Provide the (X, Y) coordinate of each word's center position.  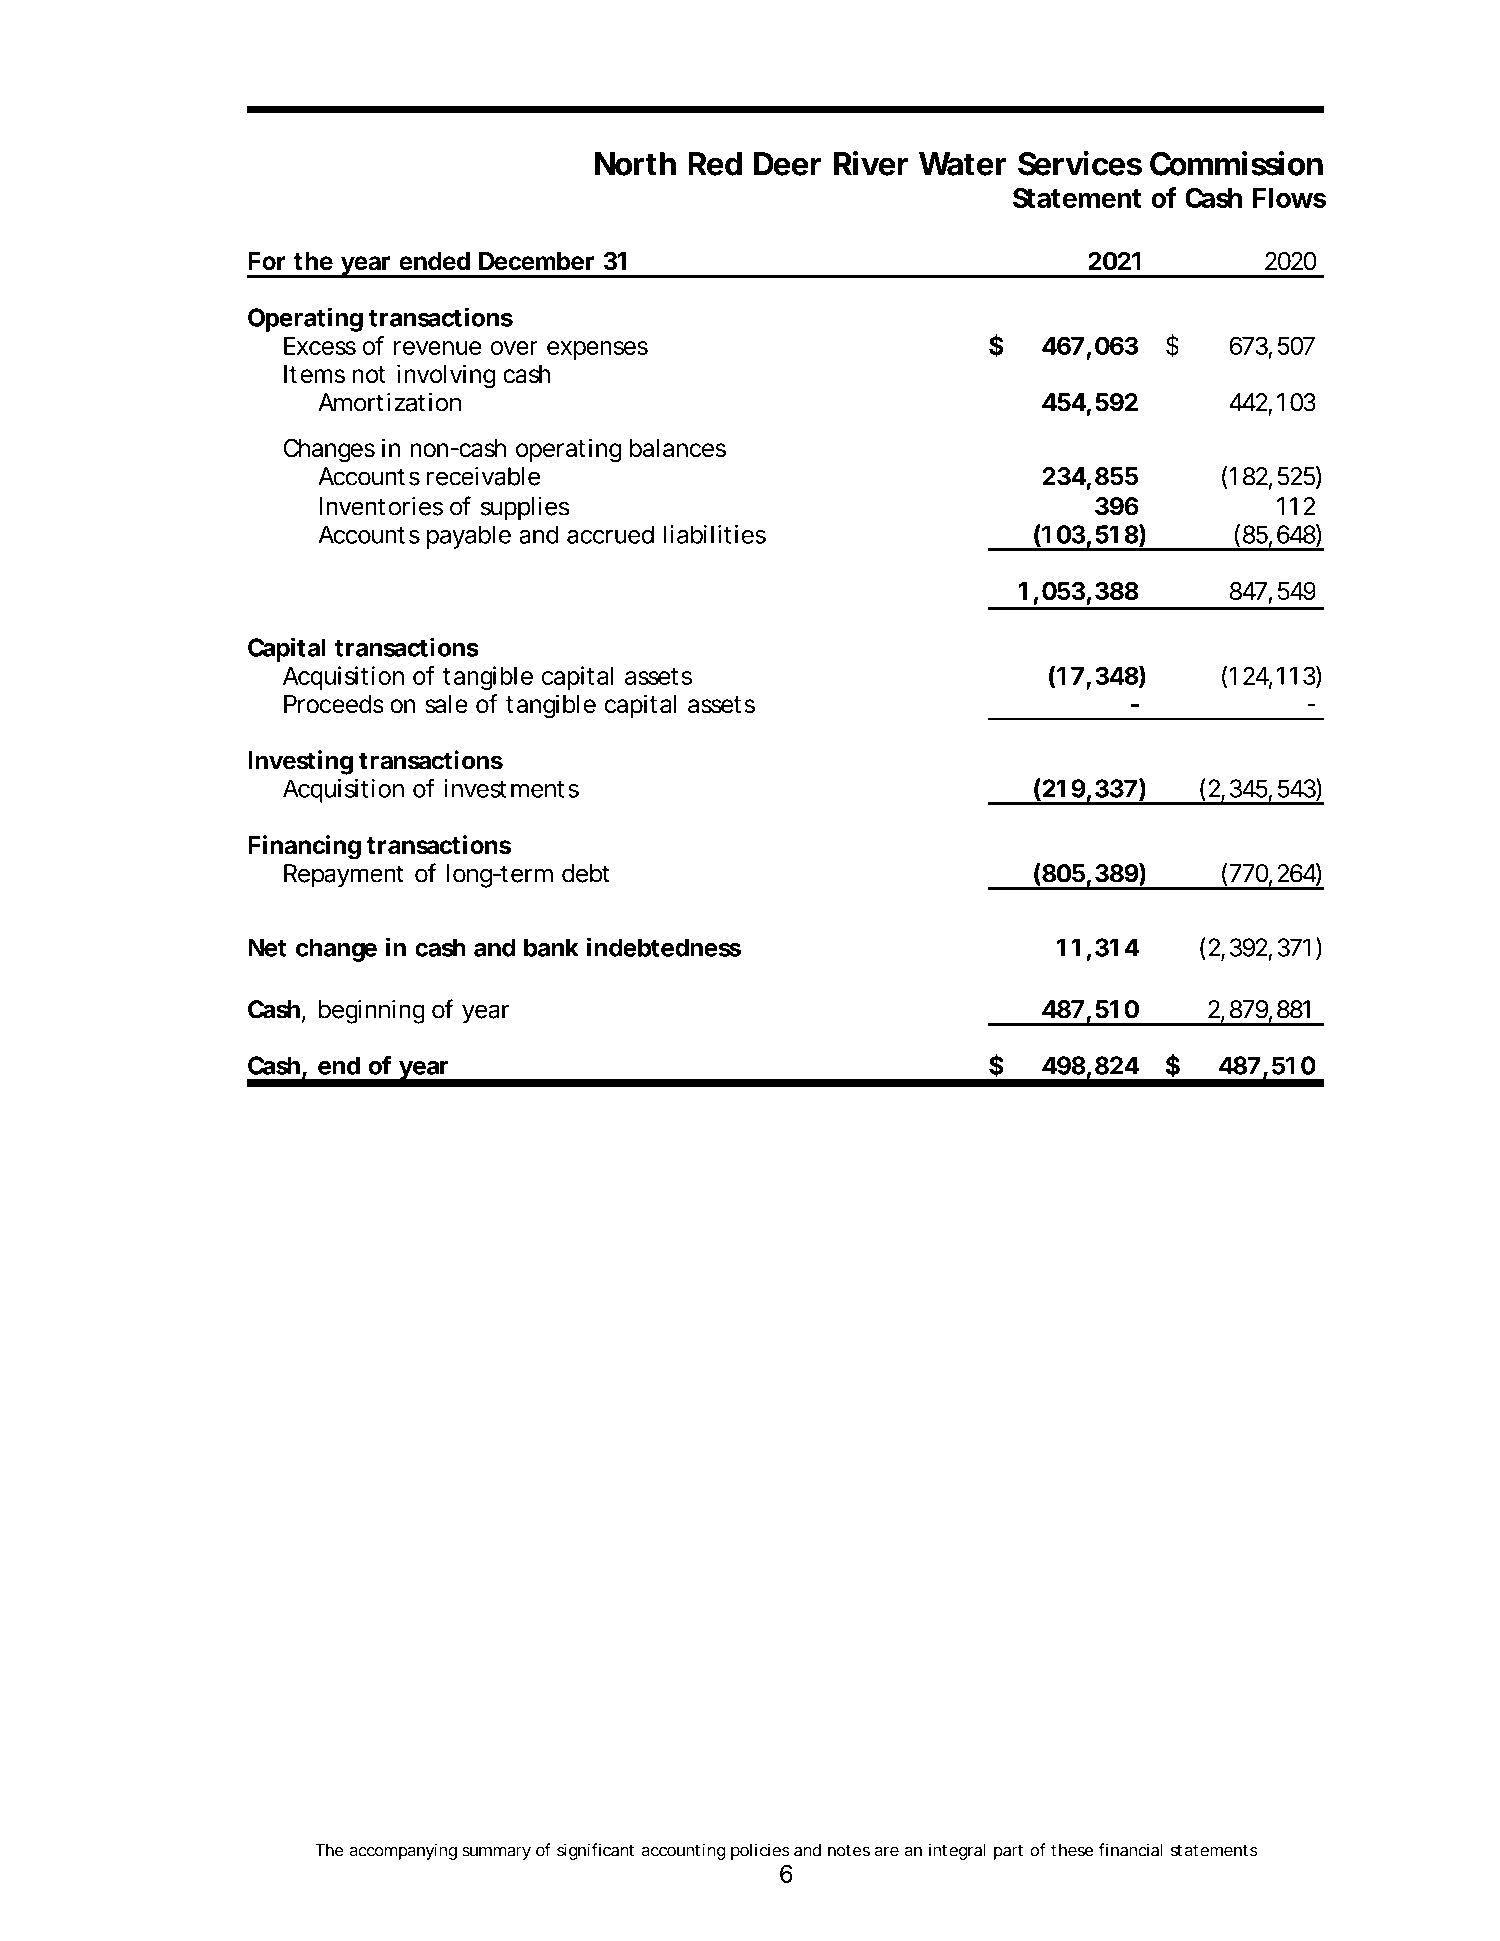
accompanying (403, 1851)
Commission (1236, 163)
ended (434, 261)
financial (1130, 1850)
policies (760, 1851)
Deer (787, 164)
